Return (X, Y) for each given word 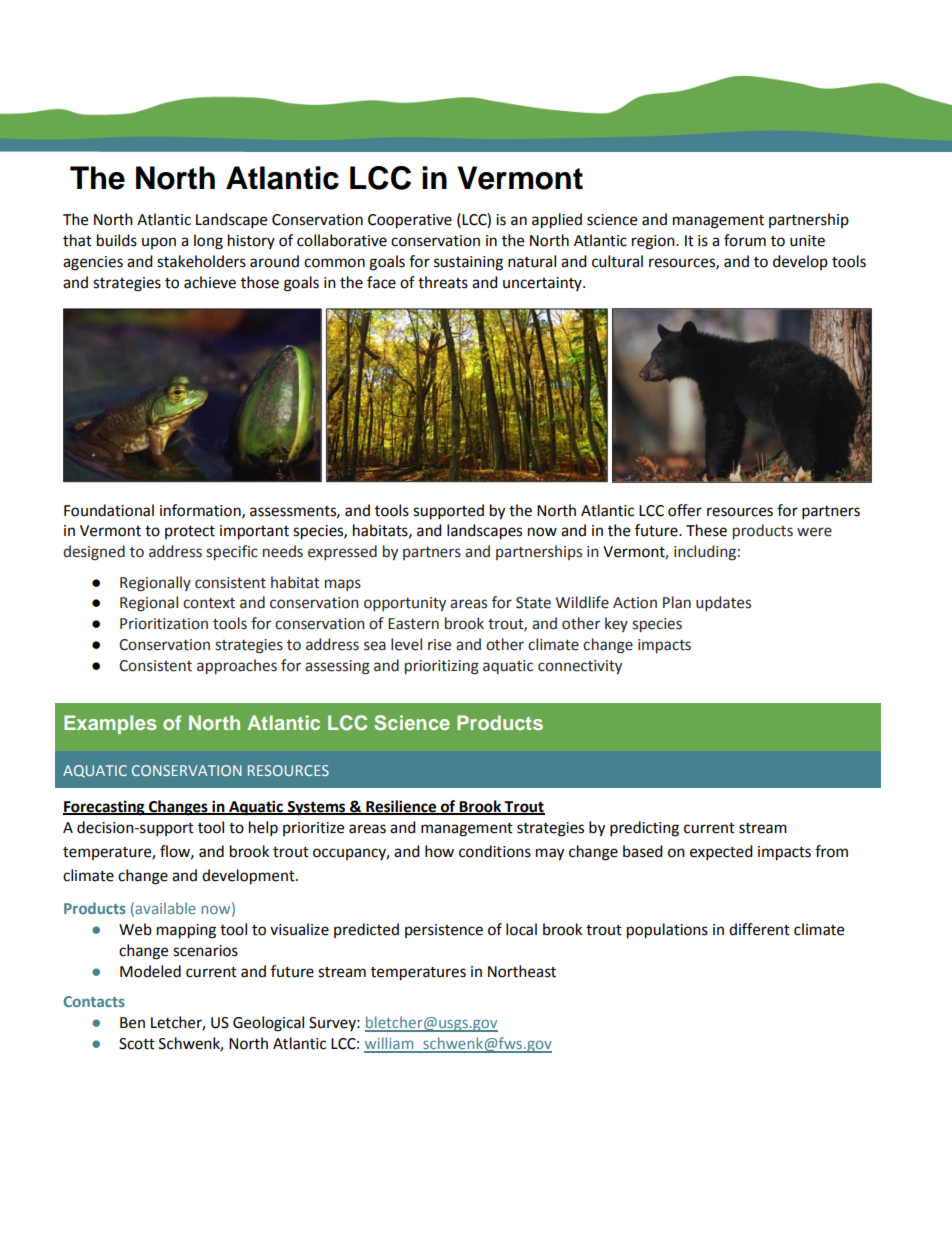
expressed (342, 552)
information (201, 511)
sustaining (468, 263)
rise (439, 645)
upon (159, 243)
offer (685, 510)
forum (745, 240)
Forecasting (105, 808)
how (439, 851)
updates (723, 603)
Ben (132, 1023)
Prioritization (164, 624)
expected (721, 853)
